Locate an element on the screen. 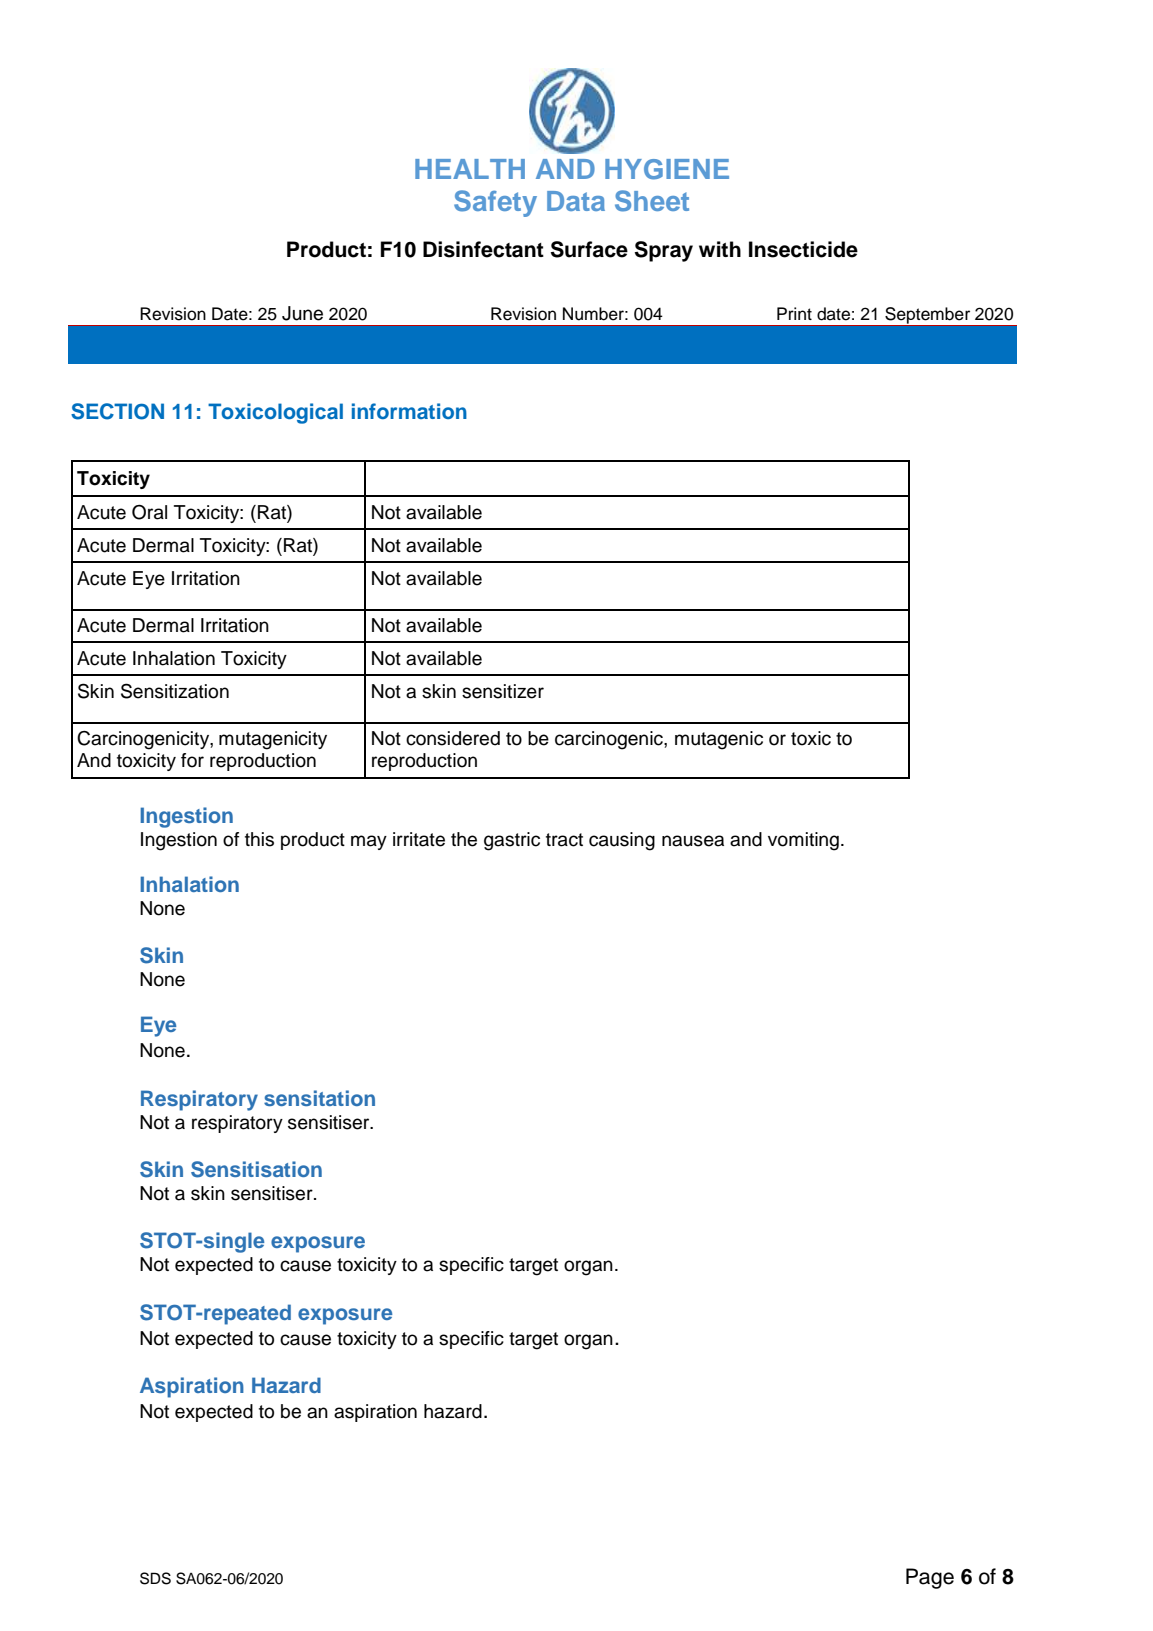 This screenshot has height=1631, width=1153. vomiting is located at coordinates (803, 841).
